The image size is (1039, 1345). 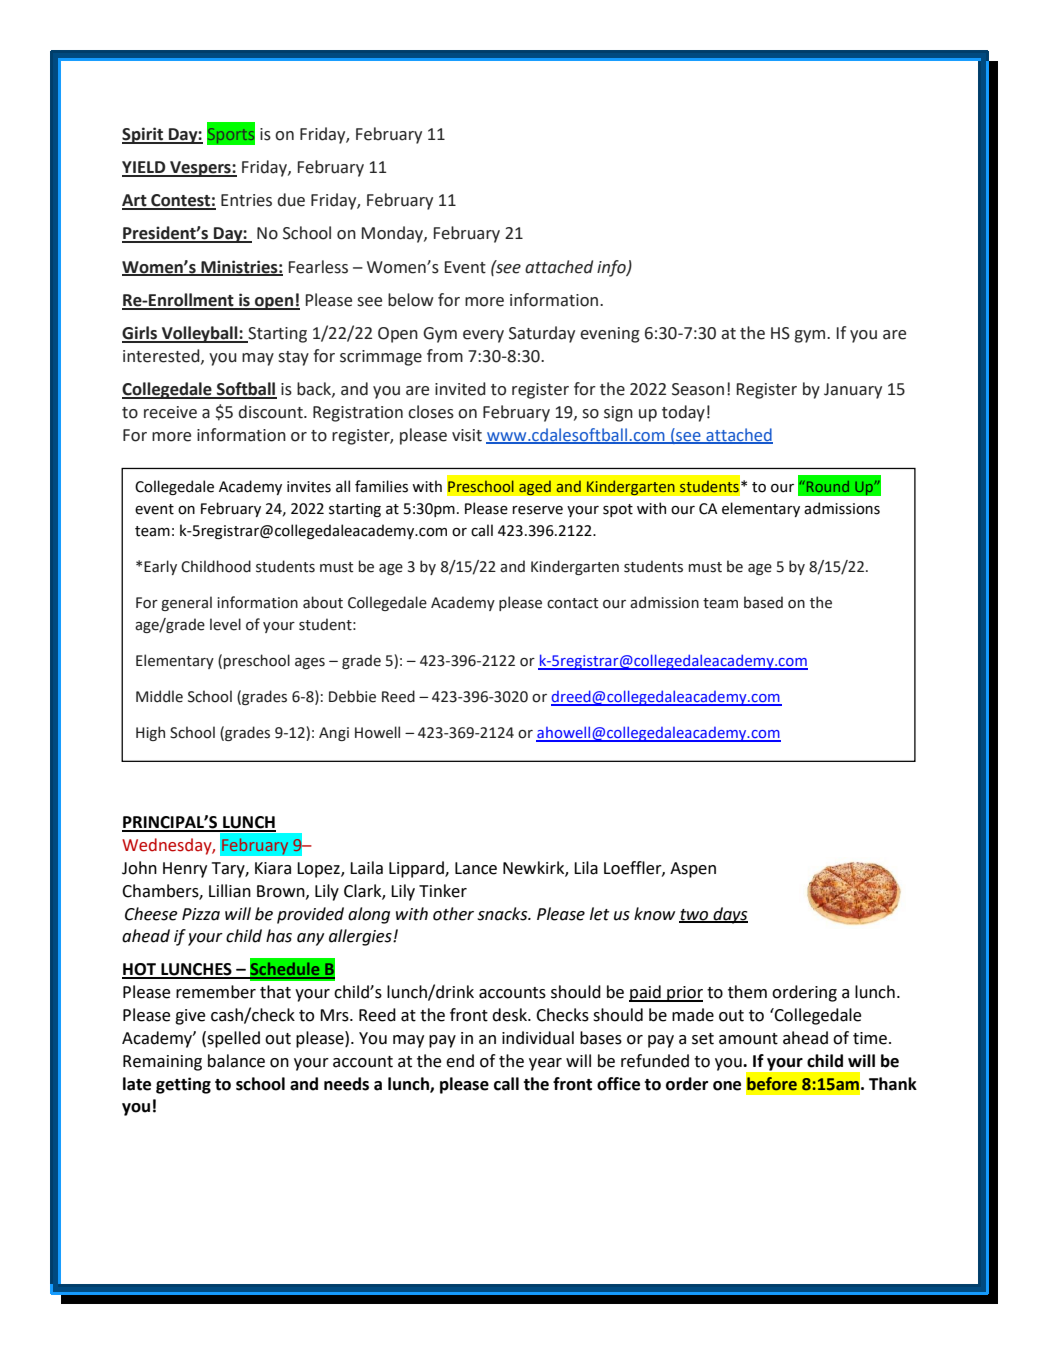 I want to click on Entries, so click(x=246, y=200).
